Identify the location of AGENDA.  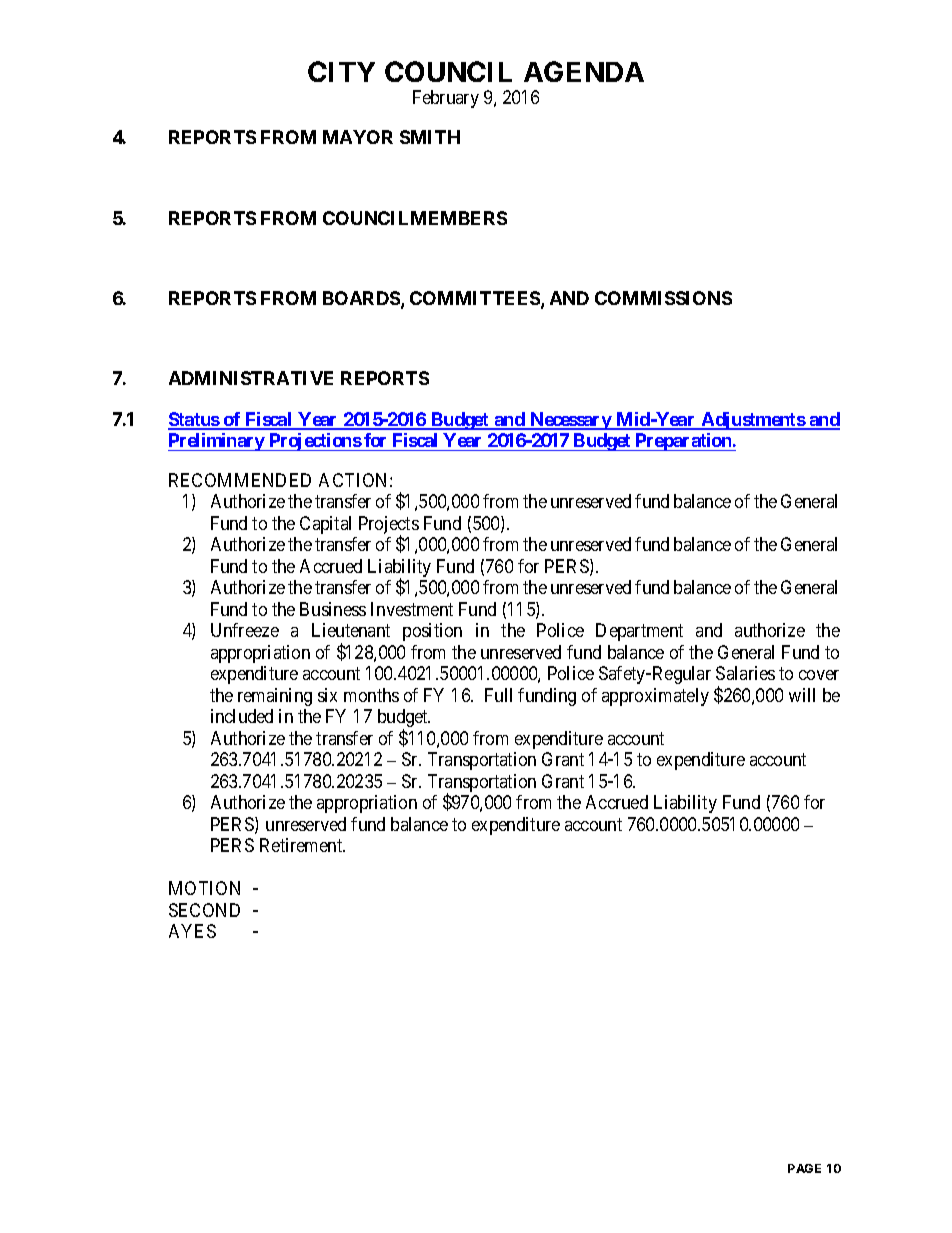
(584, 71).
